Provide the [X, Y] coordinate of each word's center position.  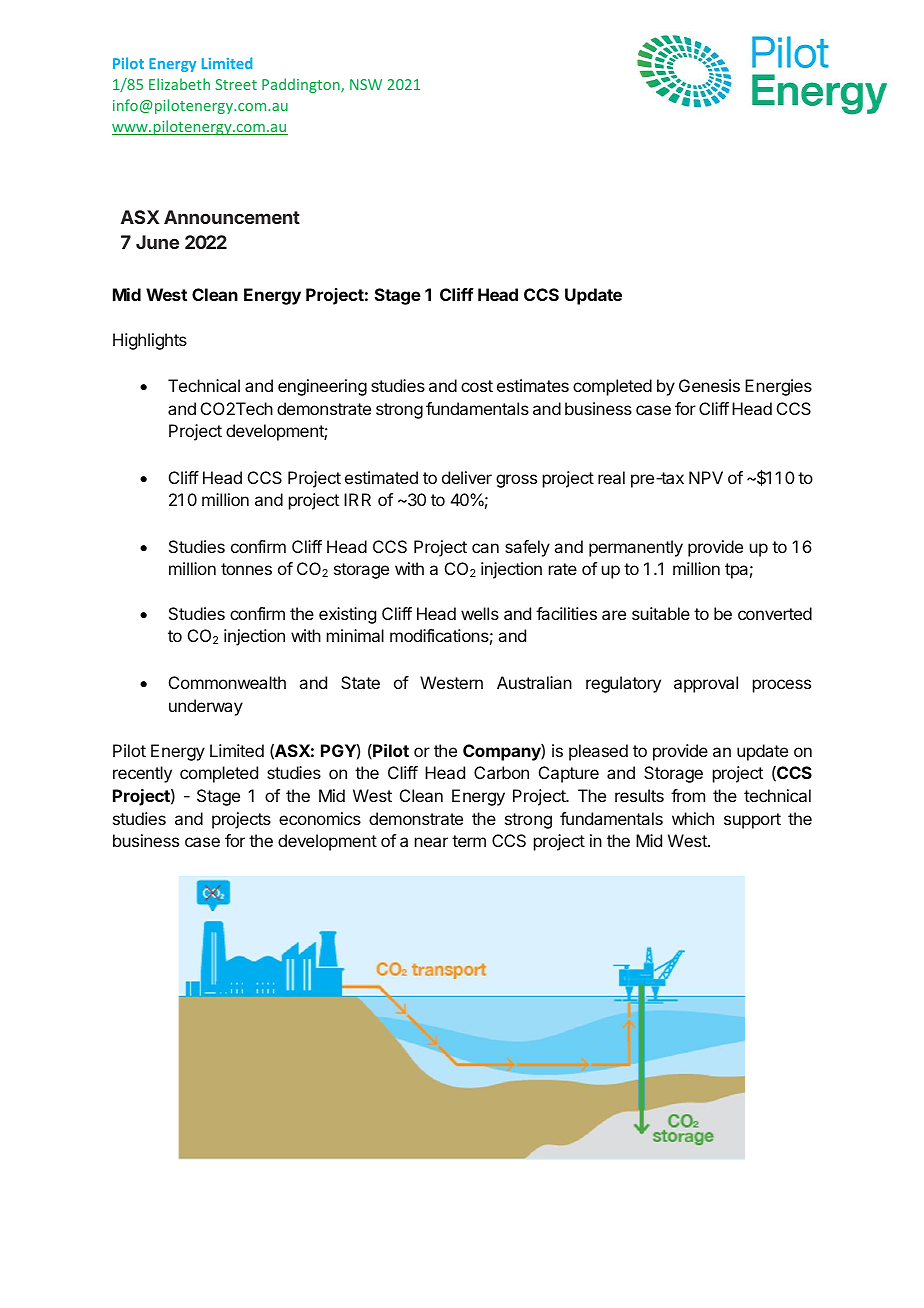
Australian [534, 682]
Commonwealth [227, 682]
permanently [636, 548]
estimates [533, 385]
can [485, 548]
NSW [366, 84]
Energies [778, 387]
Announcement [232, 217]
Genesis [709, 385]
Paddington [302, 85]
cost [477, 386]
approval [706, 684]
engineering [322, 387]
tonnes [246, 569]
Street [236, 84]
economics [320, 818]
